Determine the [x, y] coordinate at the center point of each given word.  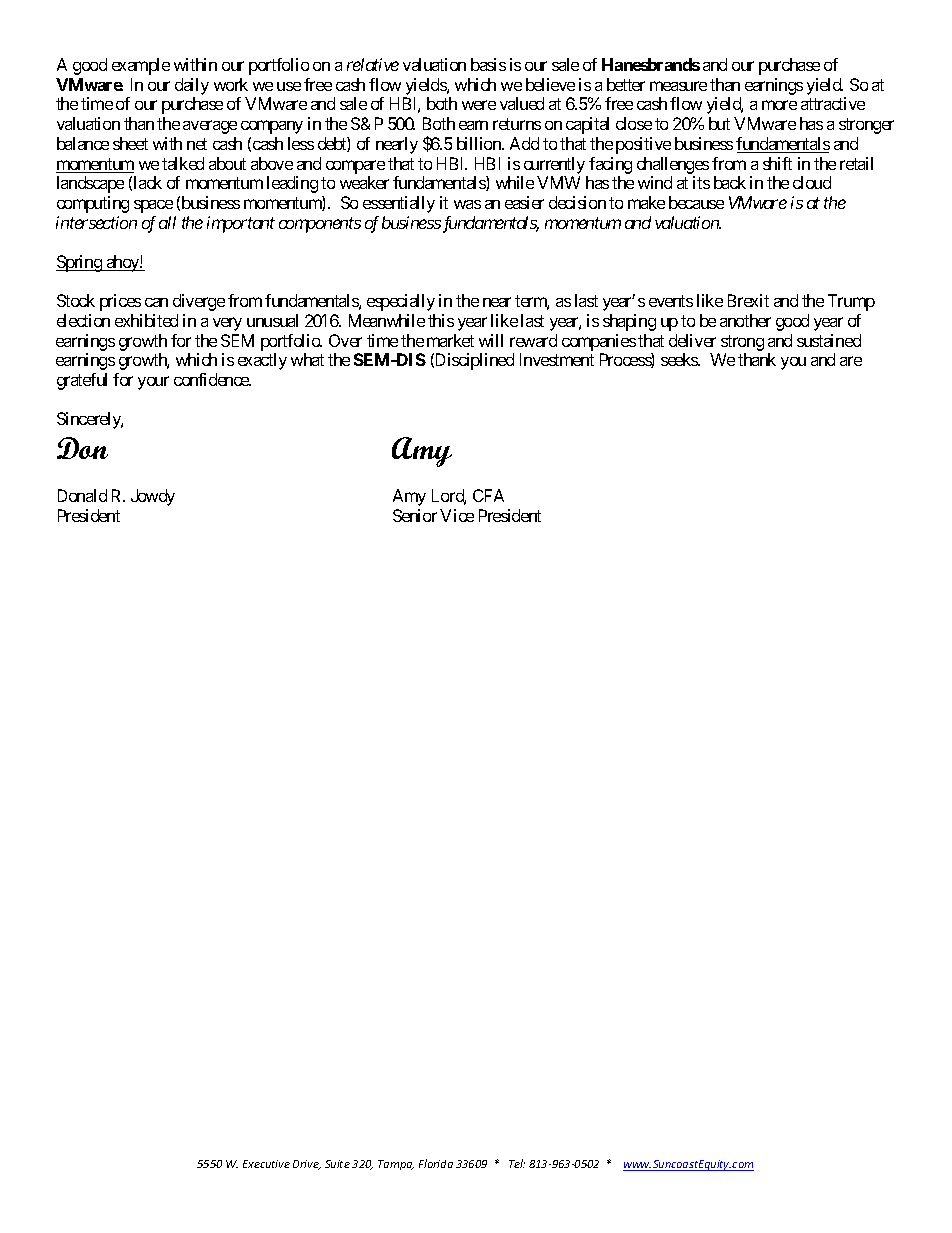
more [779, 105]
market [450, 340]
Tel [517, 1163]
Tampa [396, 1165]
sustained [829, 340]
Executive [266, 1164]
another [745, 320]
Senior [415, 515]
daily [192, 86]
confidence [212, 379]
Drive [307, 1165]
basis [488, 64]
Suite [337, 1164]
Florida [436, 1163]
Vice [457, 515]
